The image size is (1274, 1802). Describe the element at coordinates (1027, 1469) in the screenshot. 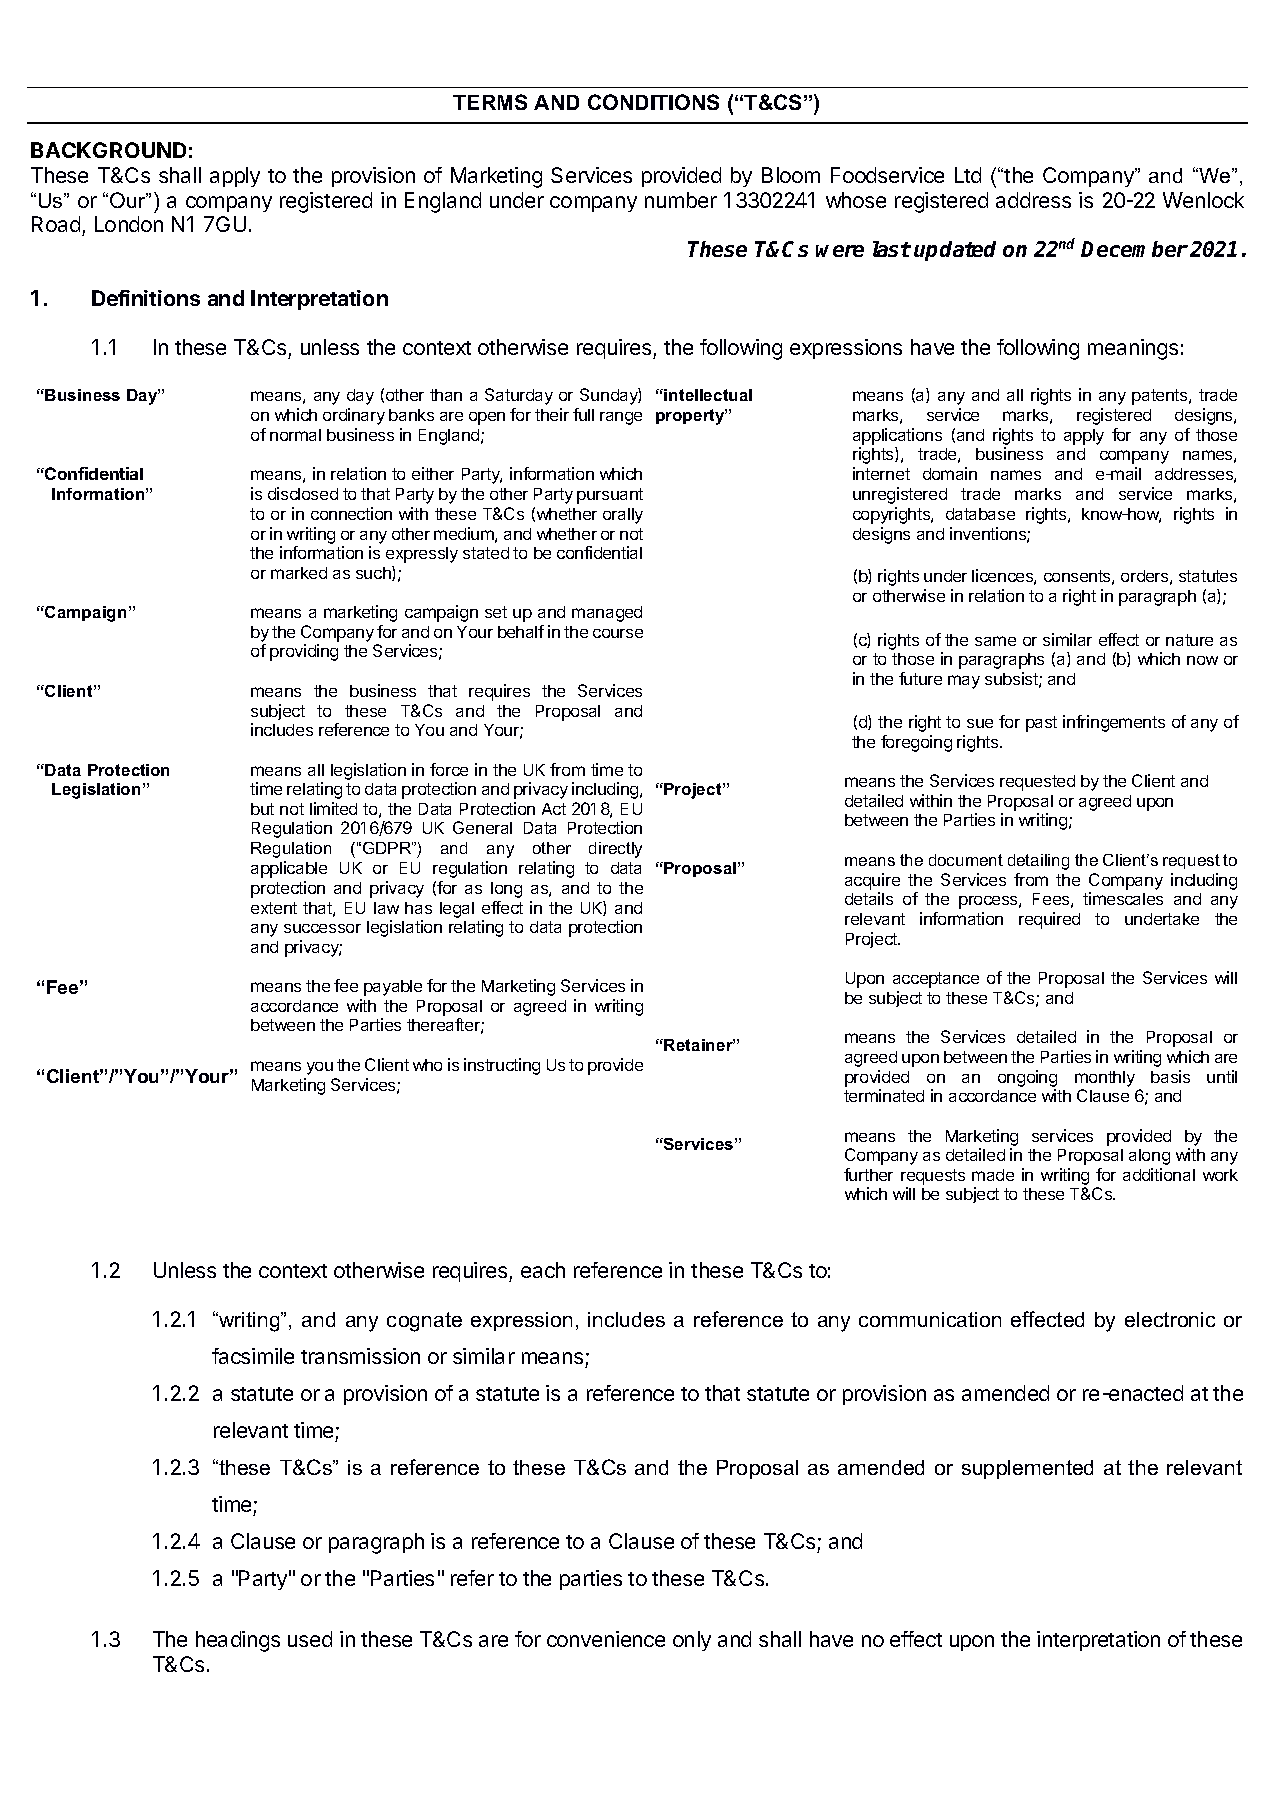

I see `supplemented` at that location.
